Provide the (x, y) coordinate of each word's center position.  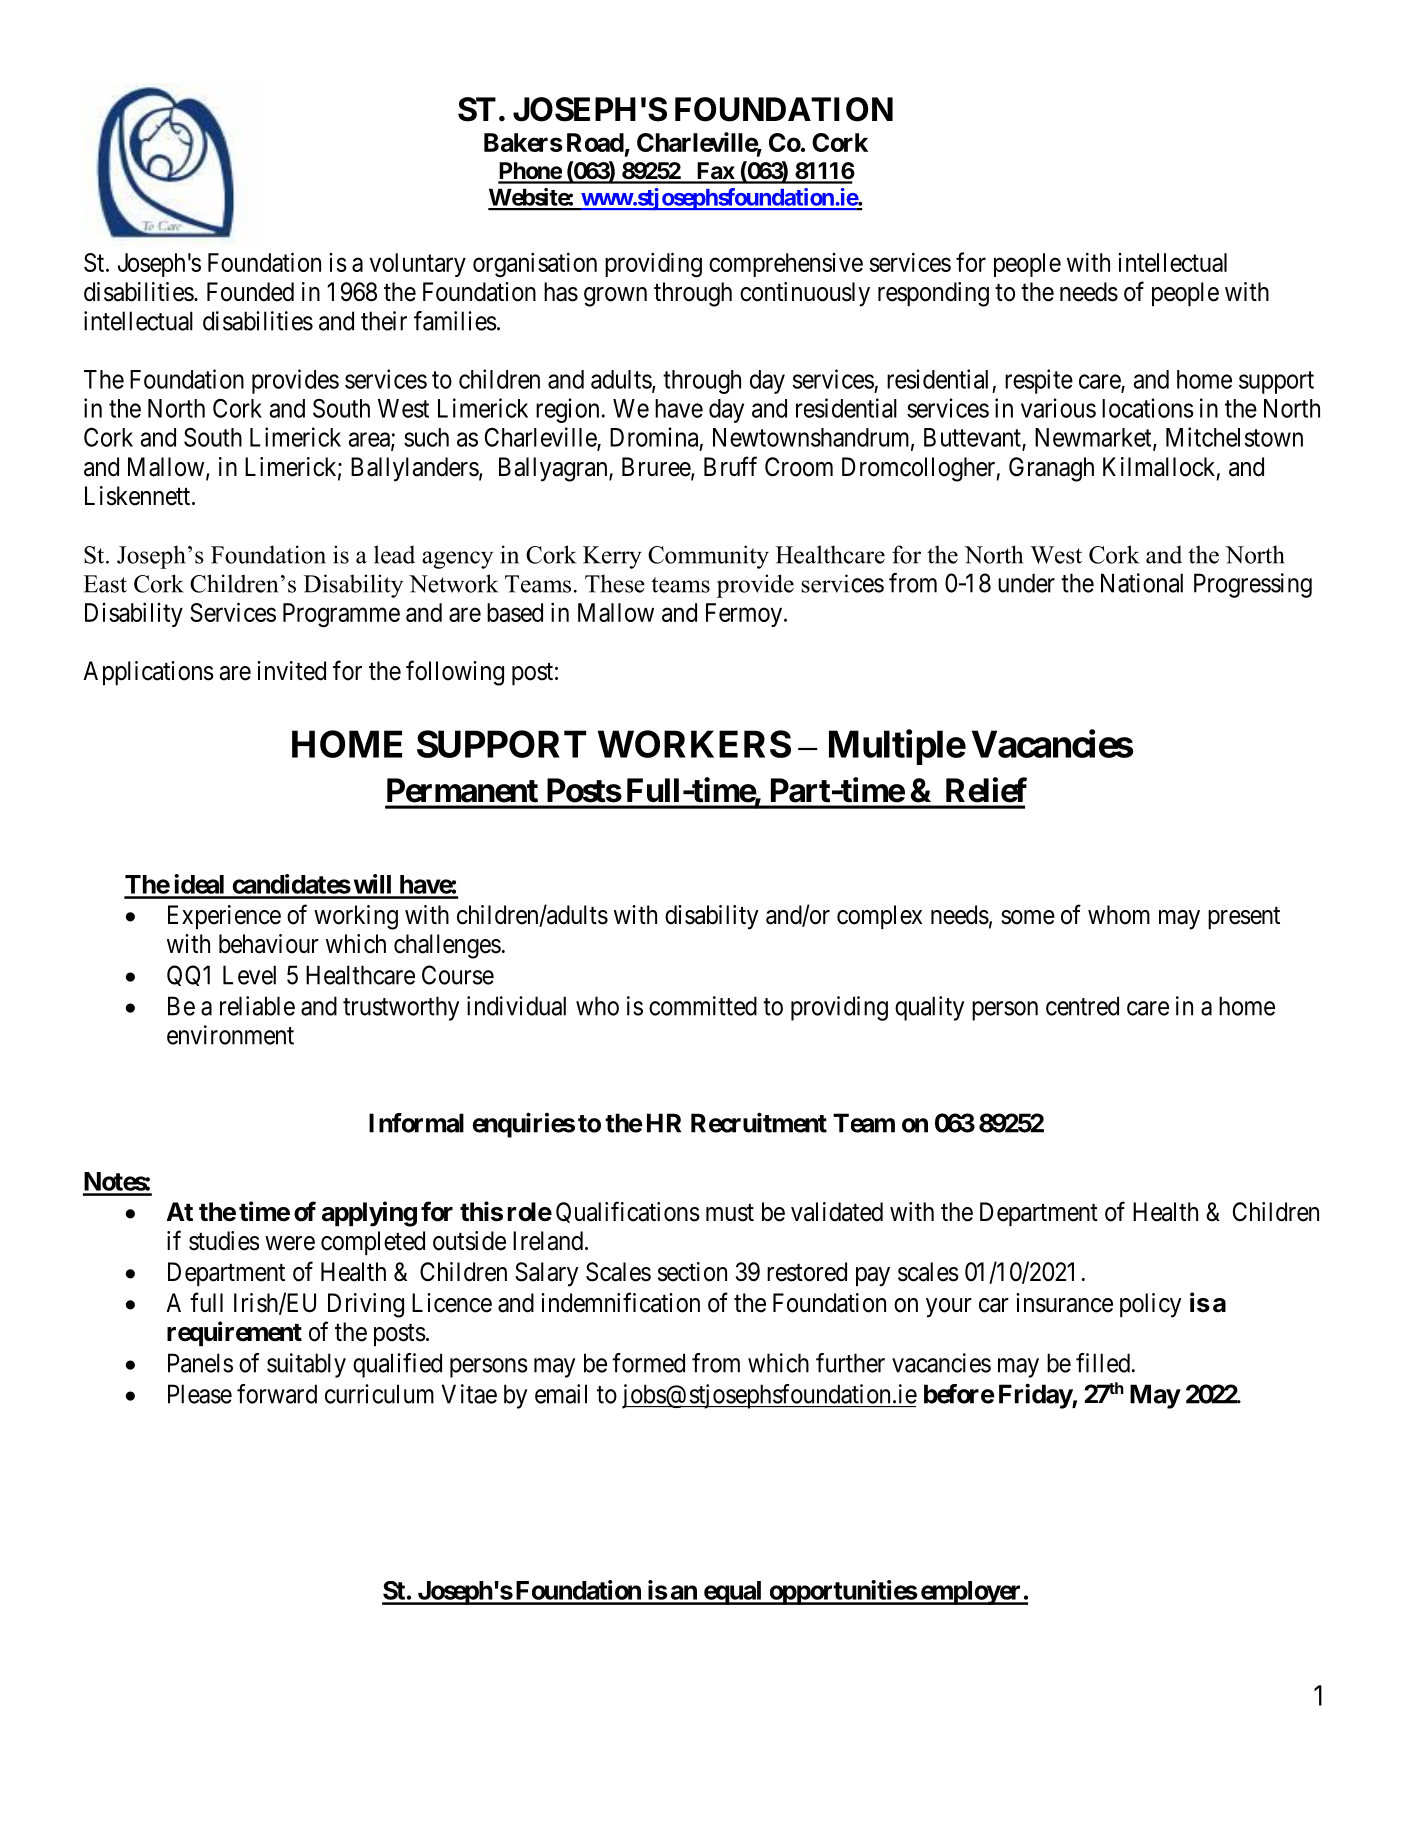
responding (933, 294)
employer (971, 1593)
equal (733, 1593)
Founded (250, 292)
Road (595, 142)
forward (277, 1394)
